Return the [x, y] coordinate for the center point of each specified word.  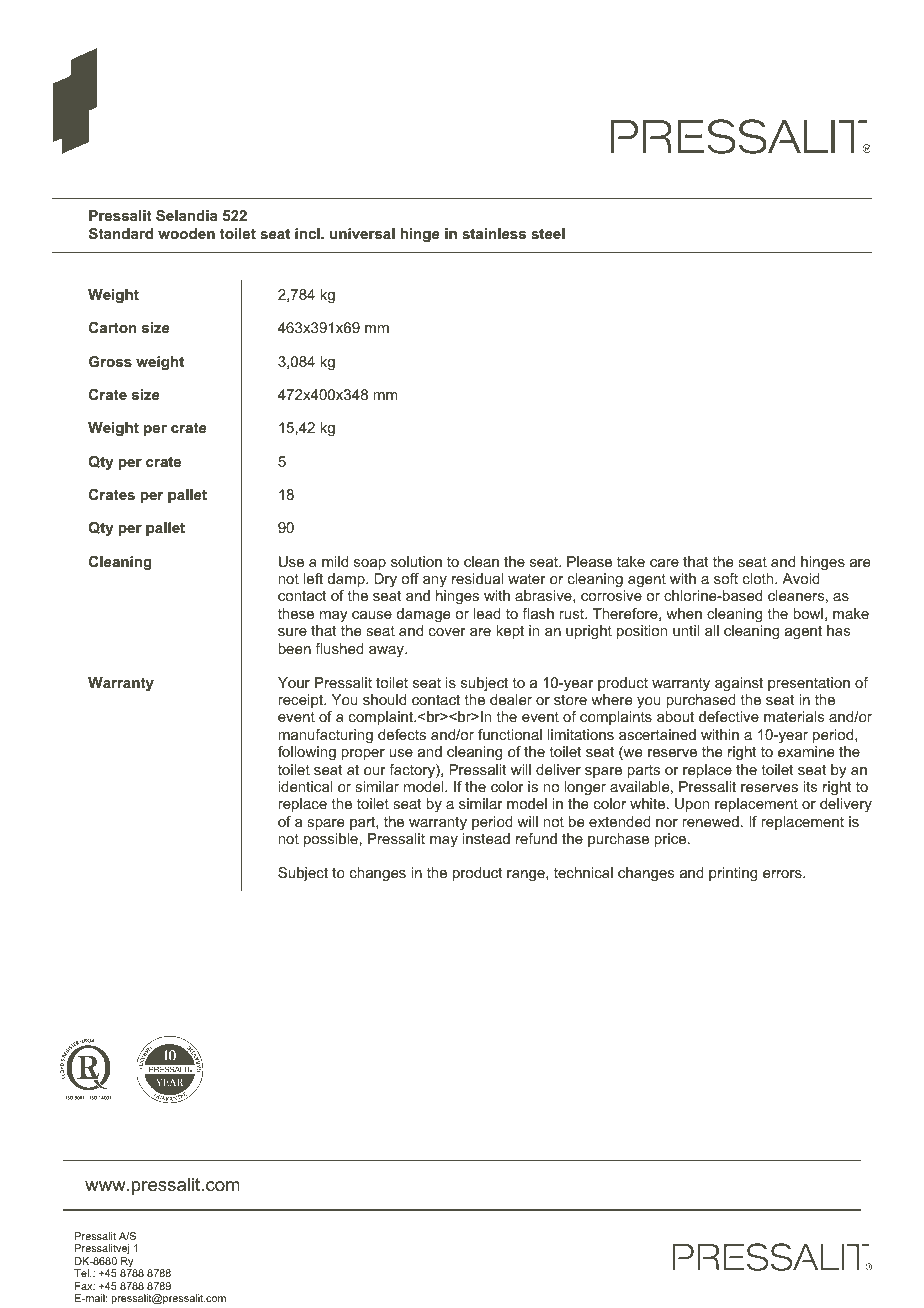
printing [733, 874]
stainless [494, 233]
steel [548, 233]
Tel [82, 1273]
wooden [186, 233]
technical [583, 872]
